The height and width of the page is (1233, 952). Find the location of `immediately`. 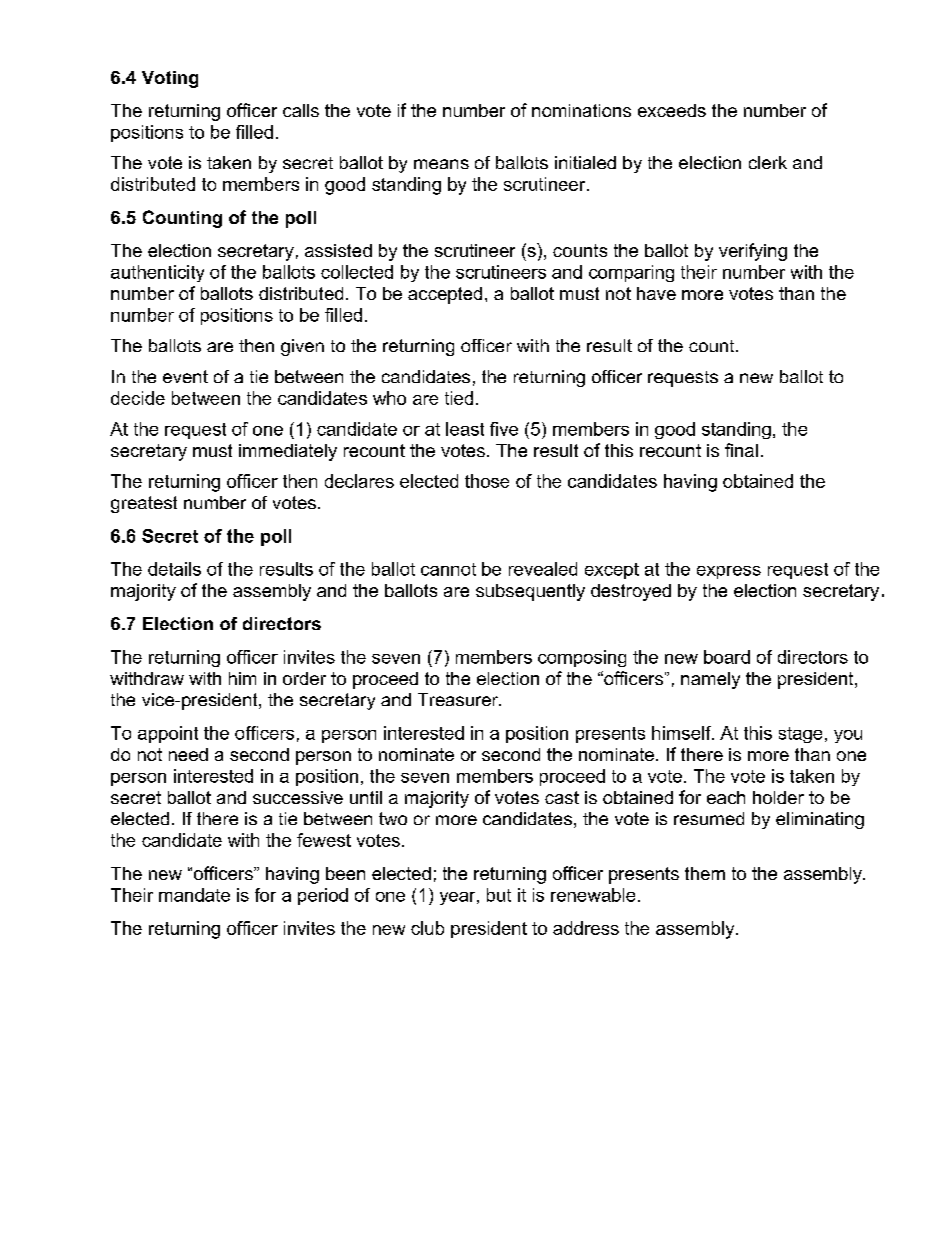

immediately is located at coordinates (288, 452).
